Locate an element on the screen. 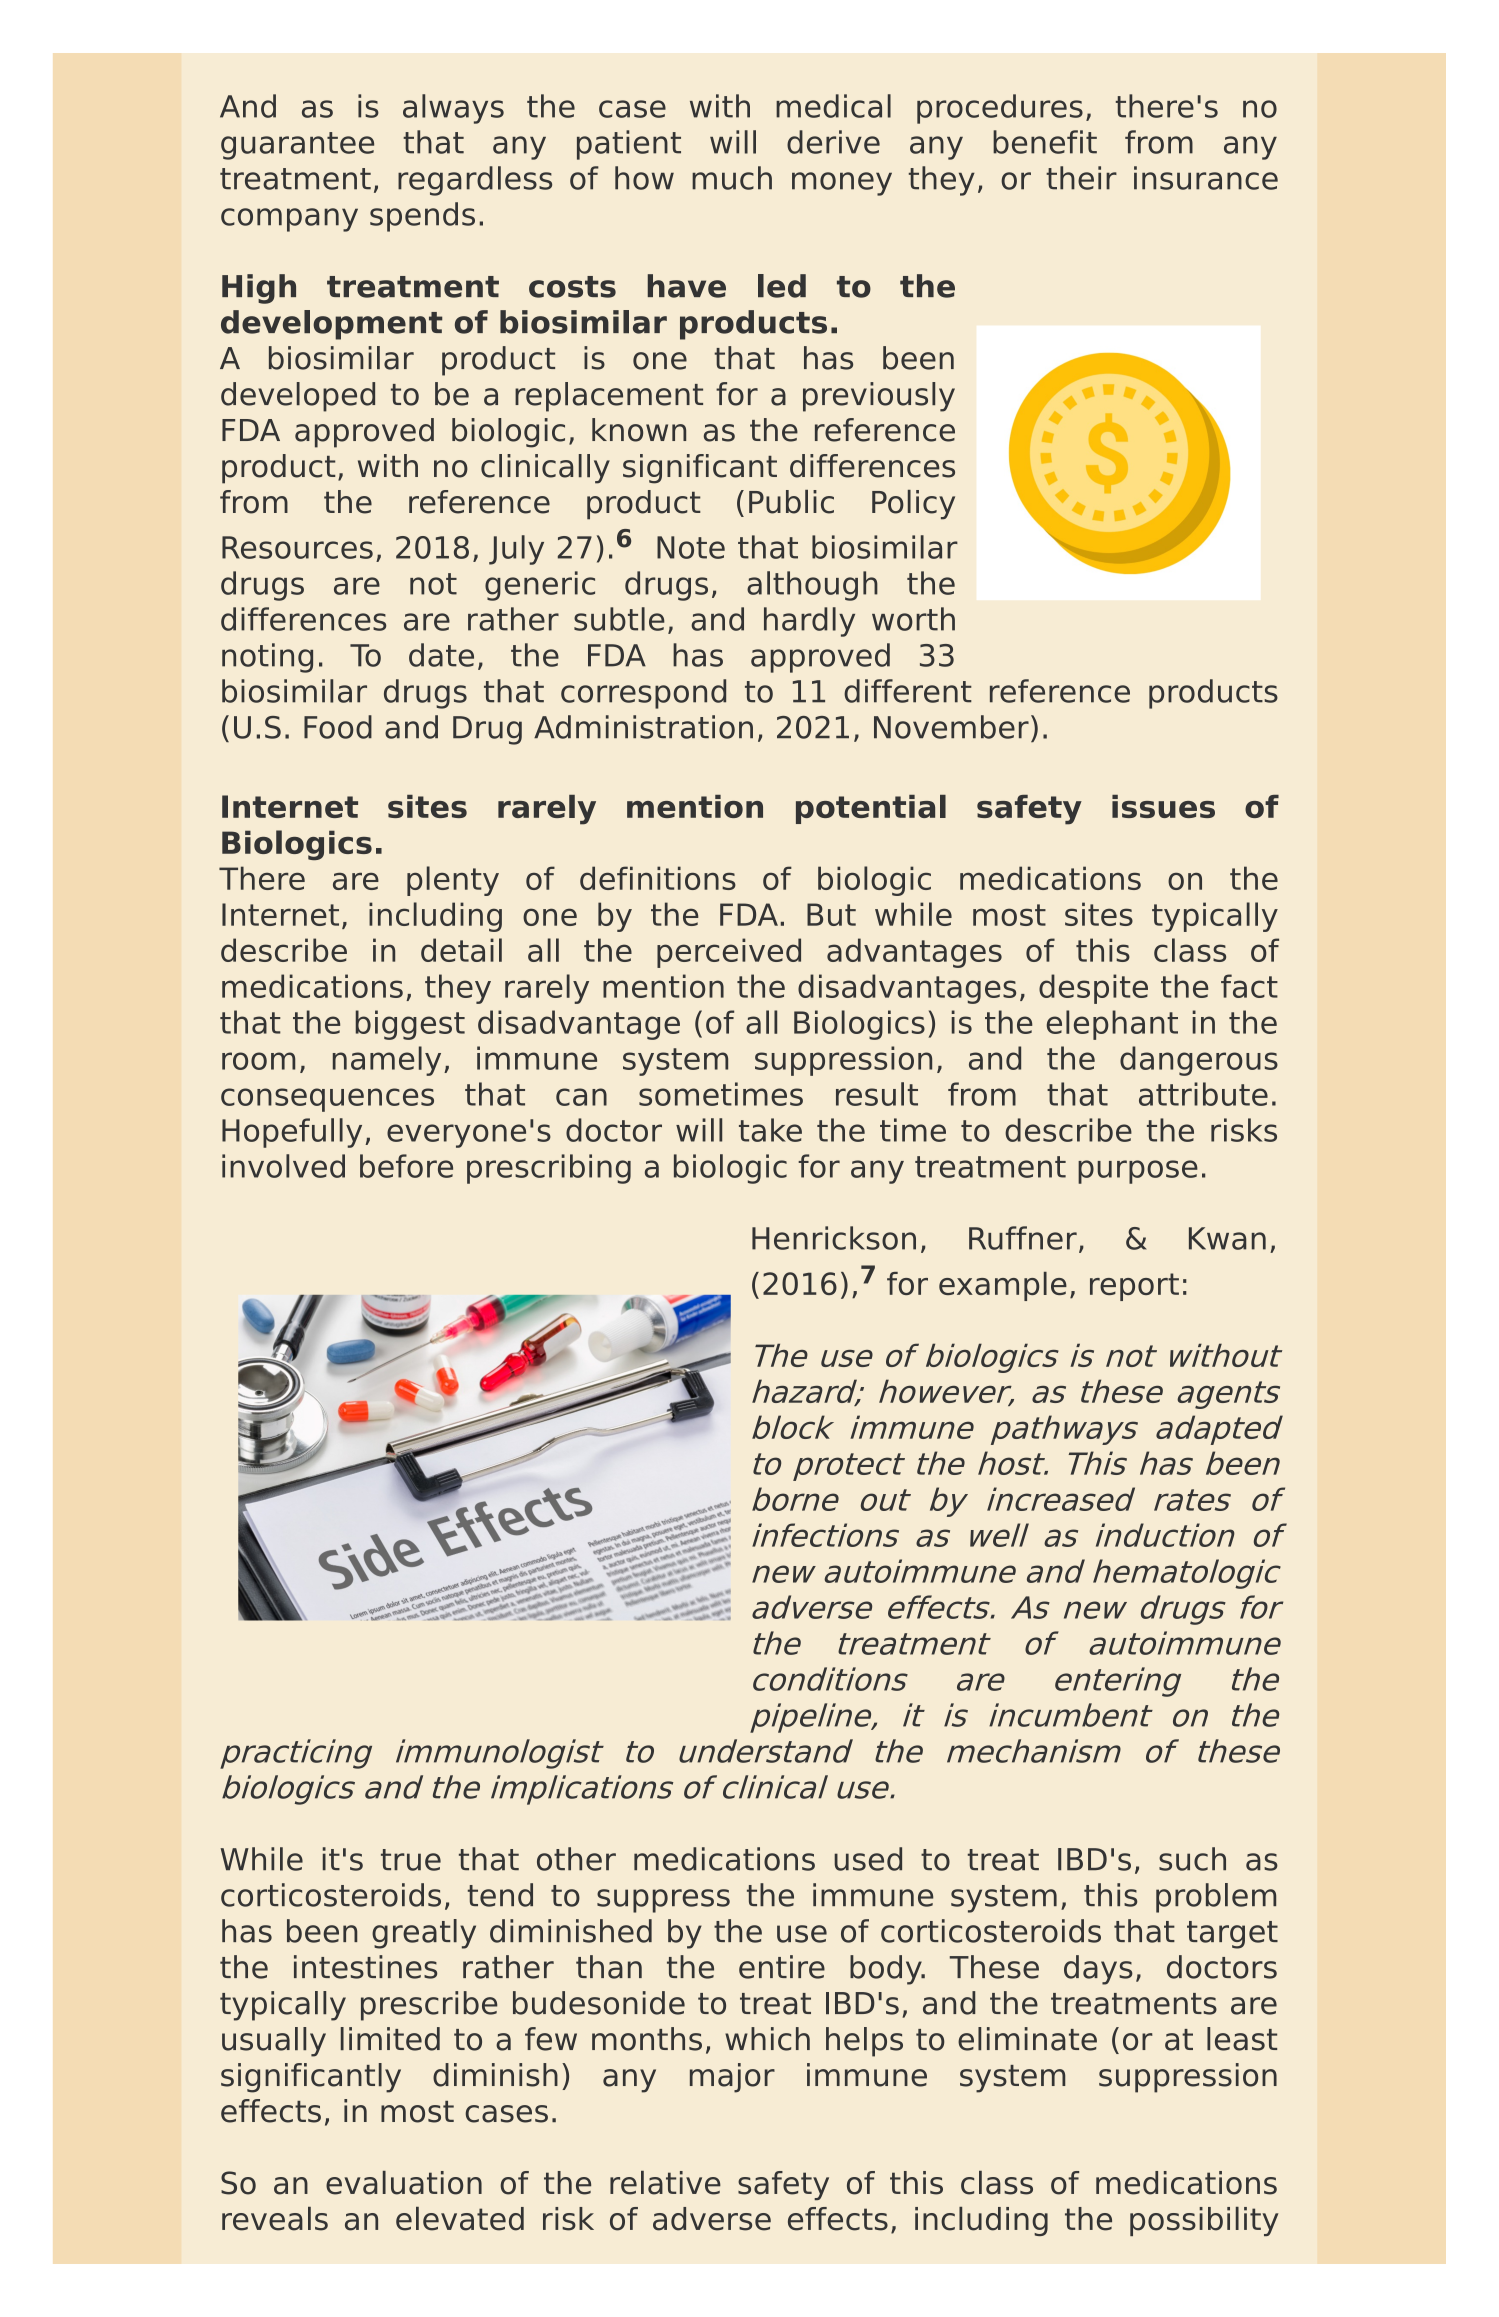 This screenshot has width=1499, height=2317. despite is located at coordinates (1093, 989).
